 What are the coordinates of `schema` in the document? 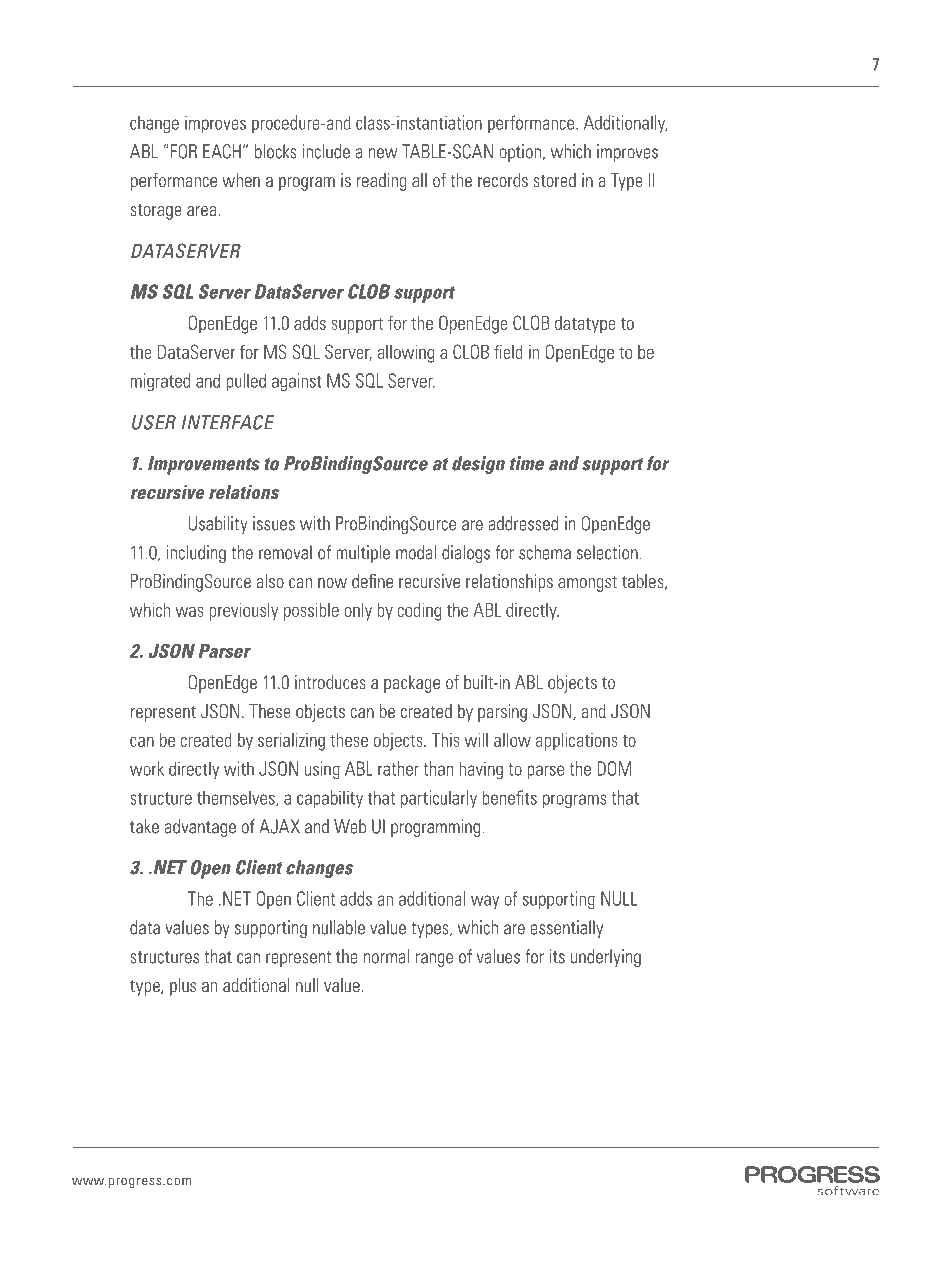 It's located at (545, 552).
